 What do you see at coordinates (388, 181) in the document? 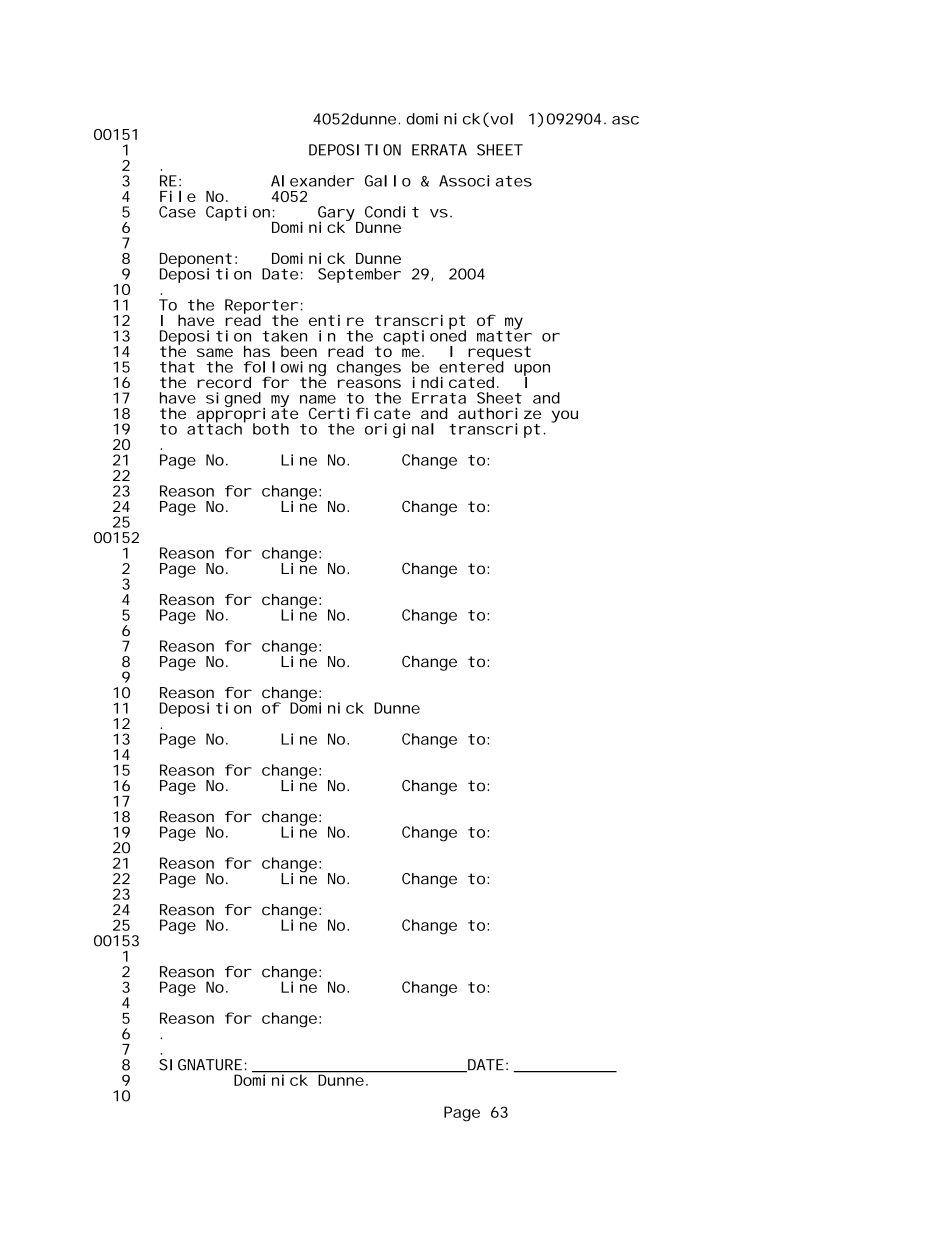
I see `Gallo` at bounding box center [388, 181].
